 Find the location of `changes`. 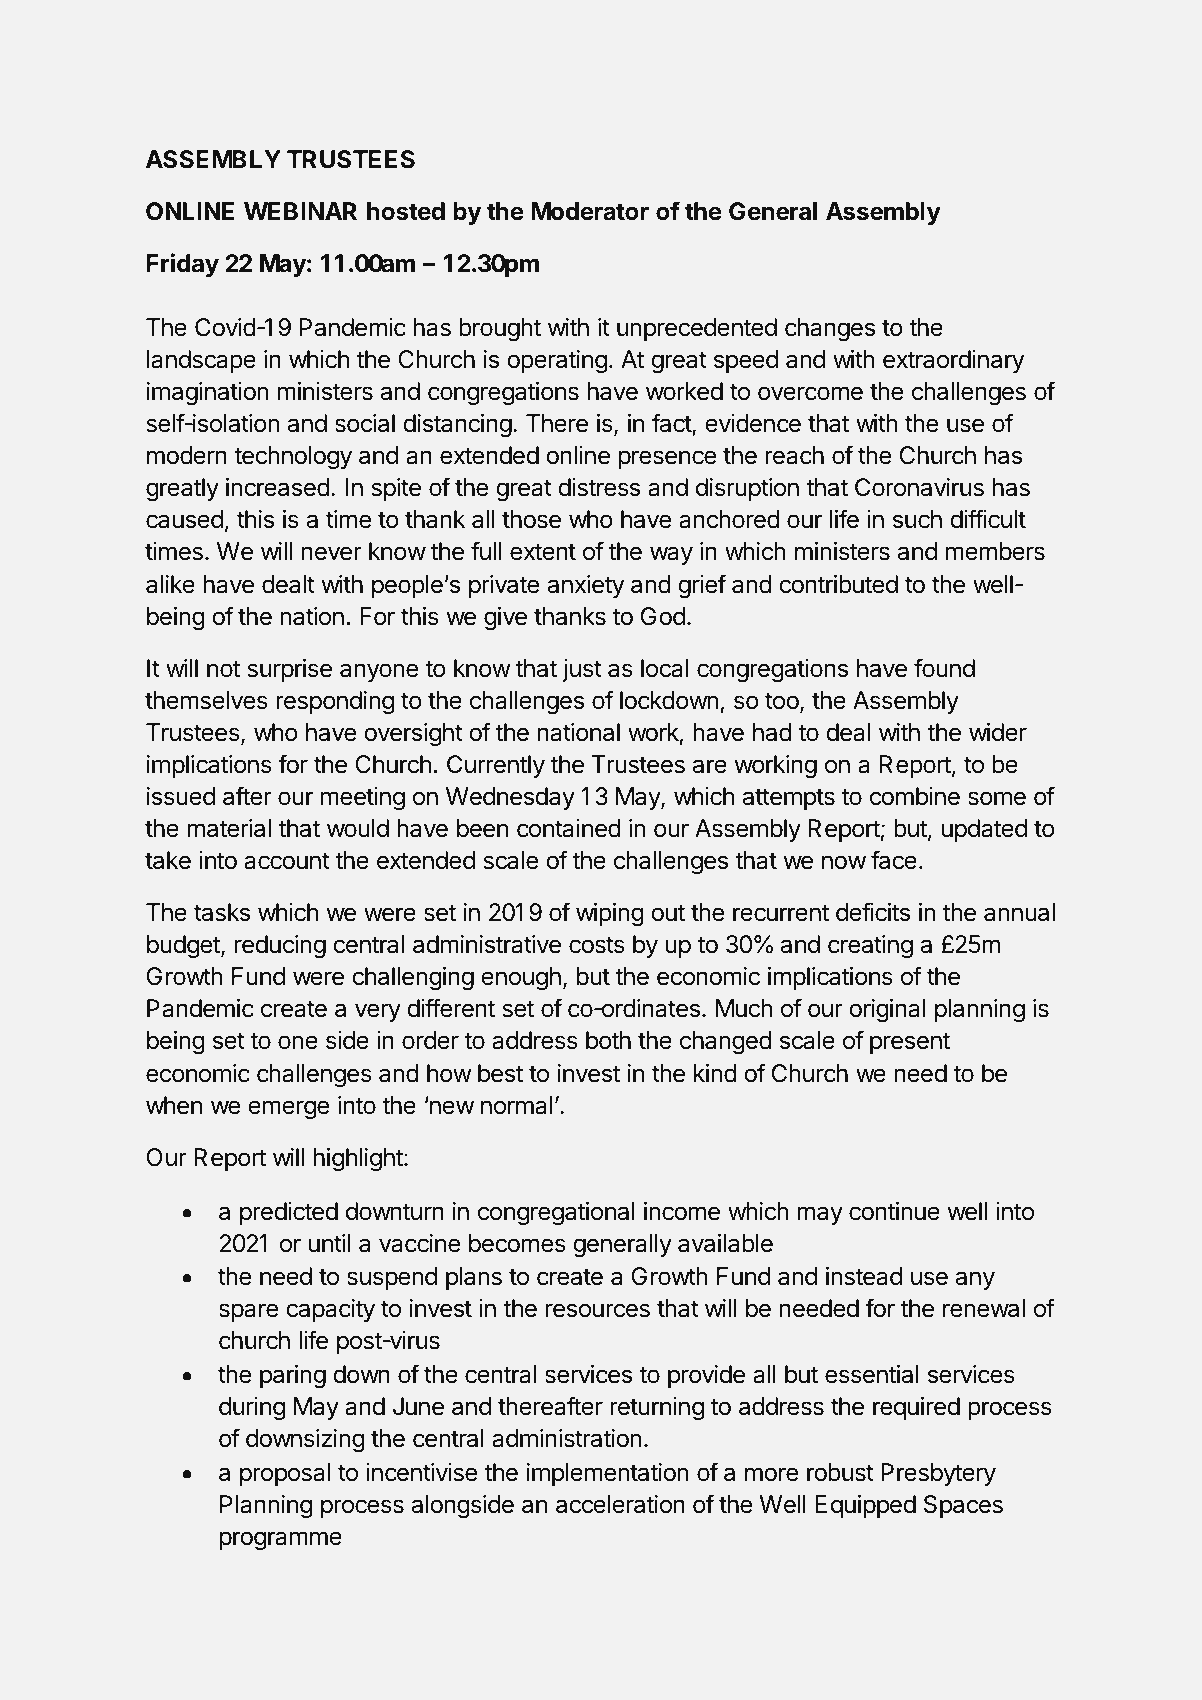

changes is located at coordinates (830, 330).
